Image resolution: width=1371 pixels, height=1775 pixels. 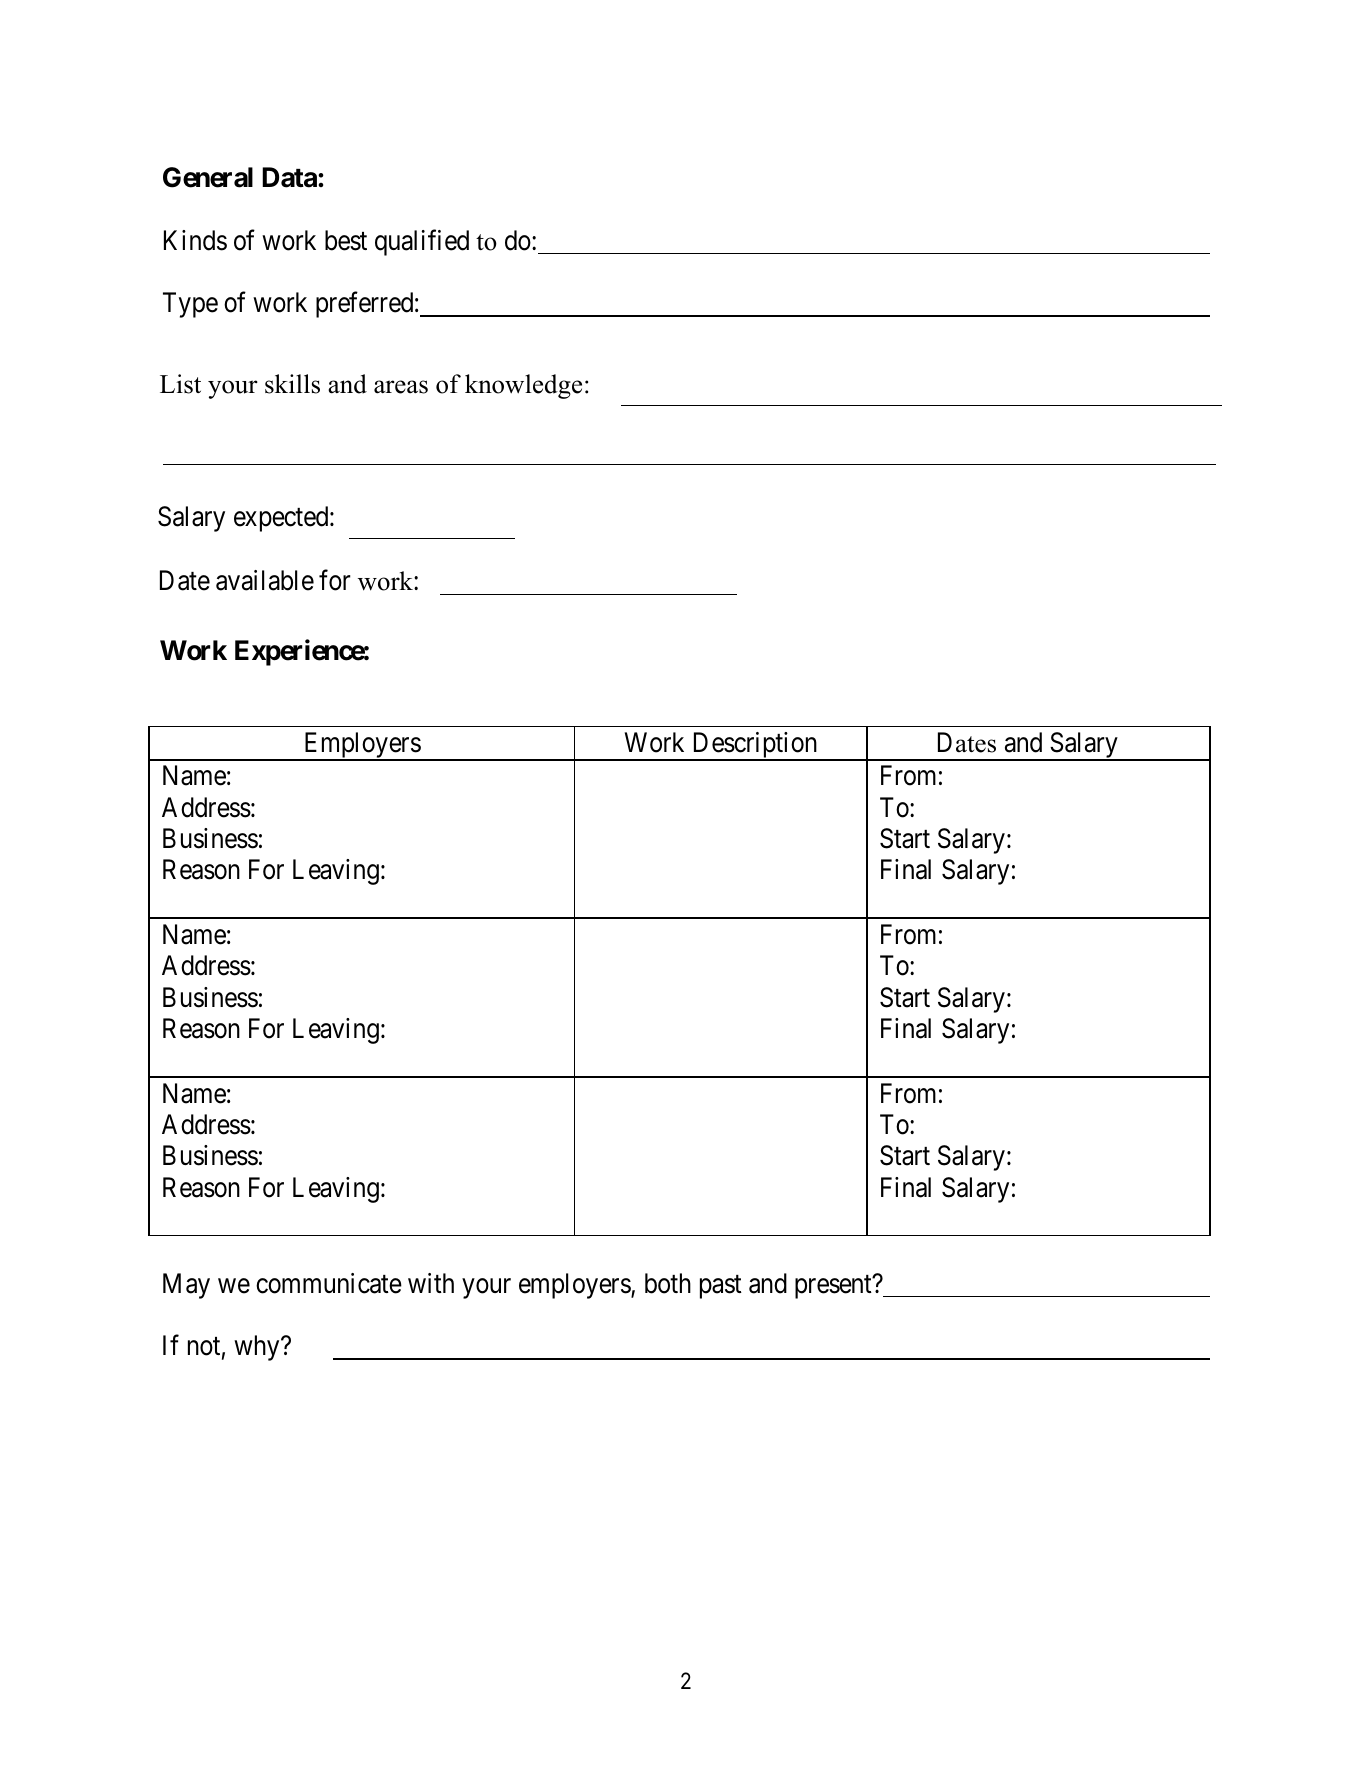 What do you see at coordinates (755, 746) in the screenshot?
I see `Description` at bounding box center [755, 746].
